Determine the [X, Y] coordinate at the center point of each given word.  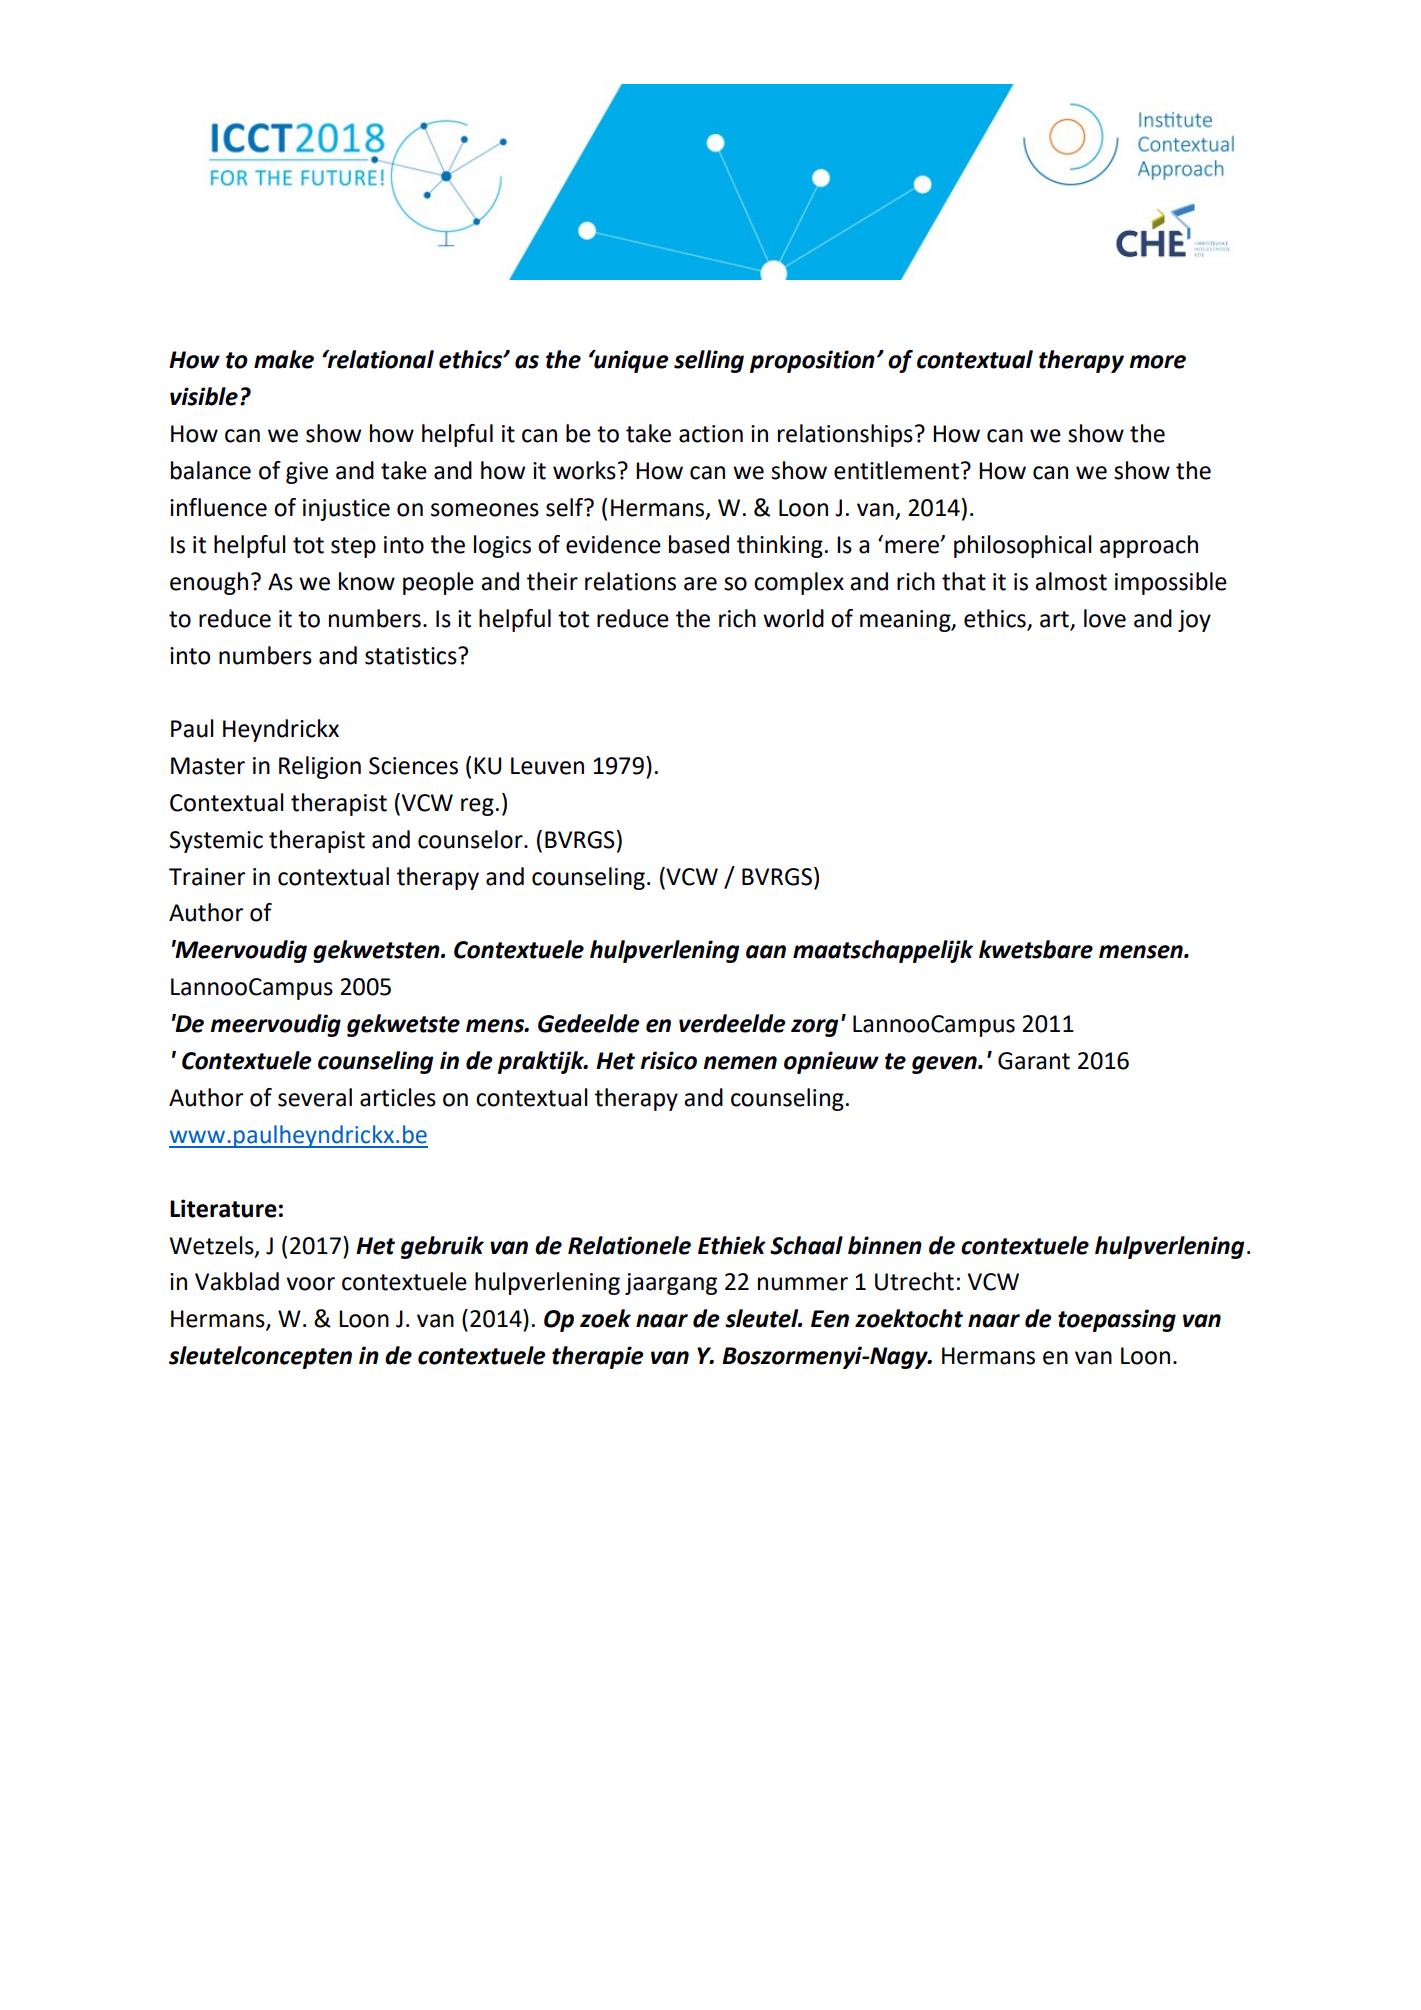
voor [310, 1284]
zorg [814, 1028]
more [1158, 362]
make [284, 359]
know [367, 581]
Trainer [207, 877]
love [1105, 618]
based [699, 544]
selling [709, 361]
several [315, 1097]
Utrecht [914, 1281]
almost [1071, 581]
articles [398, 1097]
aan [766, 952]
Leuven [547, 766]
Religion [320, 767]
